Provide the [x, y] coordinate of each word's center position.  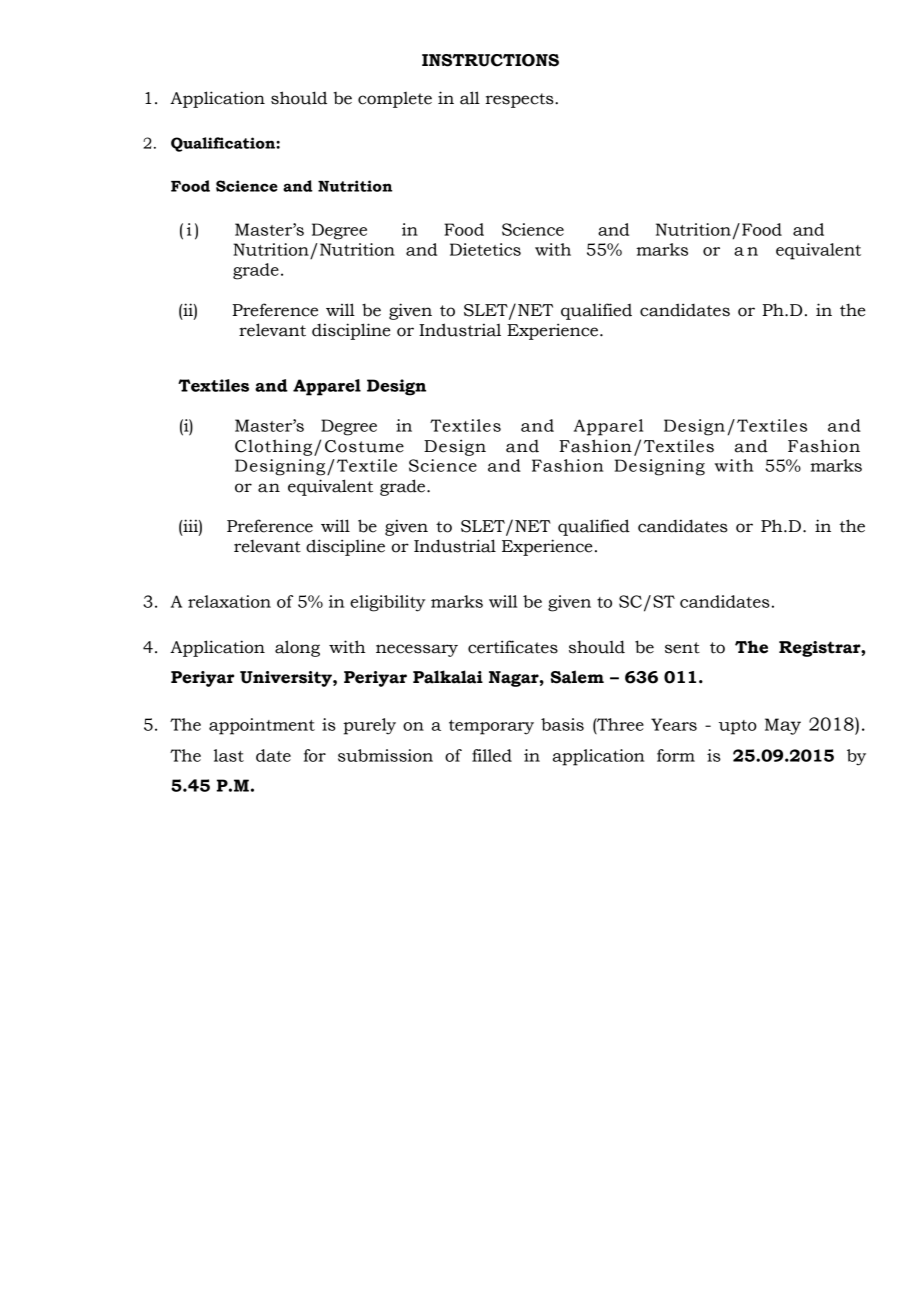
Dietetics [485, 249]
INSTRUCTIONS [490, 60]
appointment [262, 726]
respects [520, 100]
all [470, 98]
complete [395, 100]
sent [682, 648]
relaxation [229, 601]
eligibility [387, 603]
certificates [513, 647]
